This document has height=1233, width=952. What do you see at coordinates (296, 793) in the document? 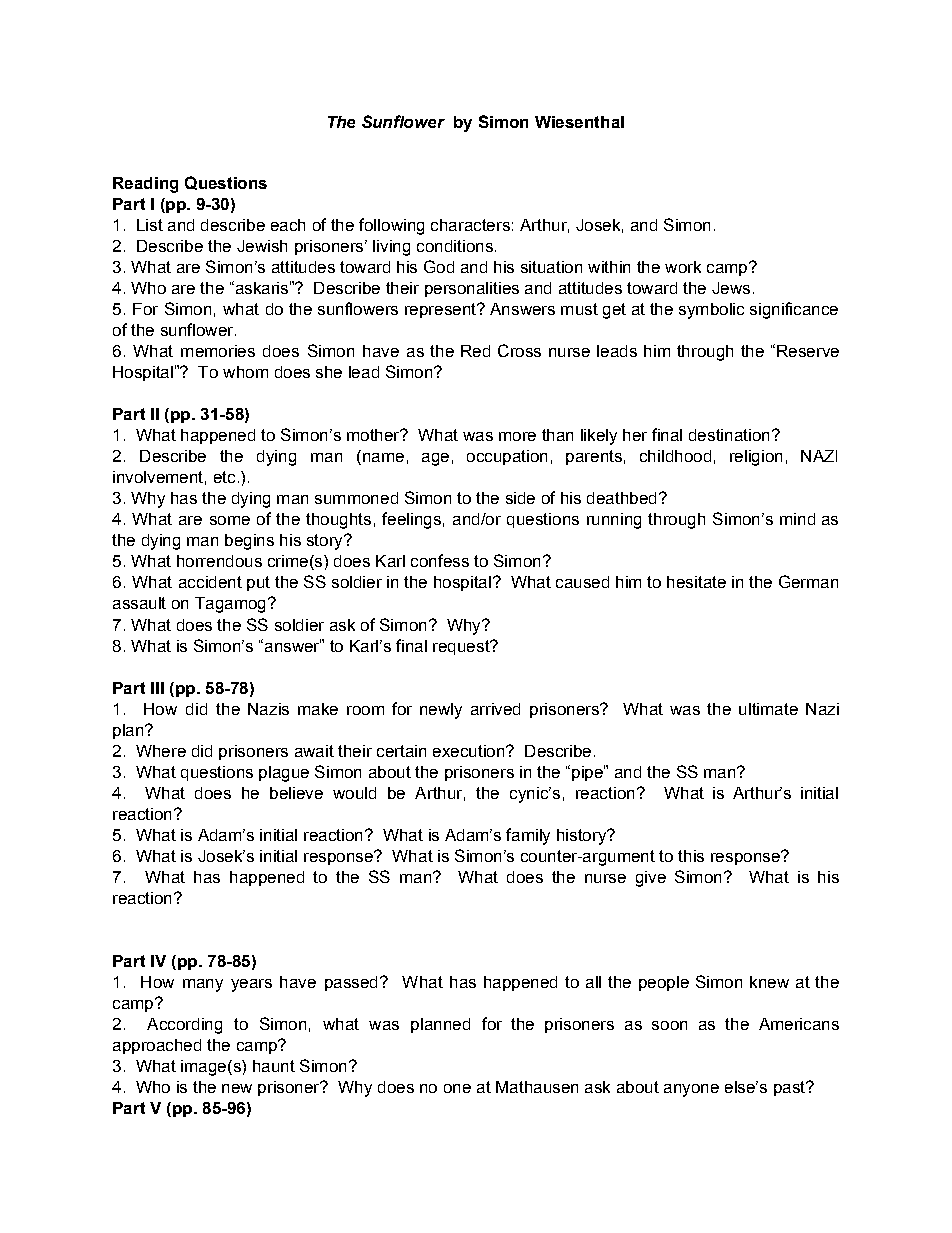
I see `believe` at bounding box center [296, 793].
